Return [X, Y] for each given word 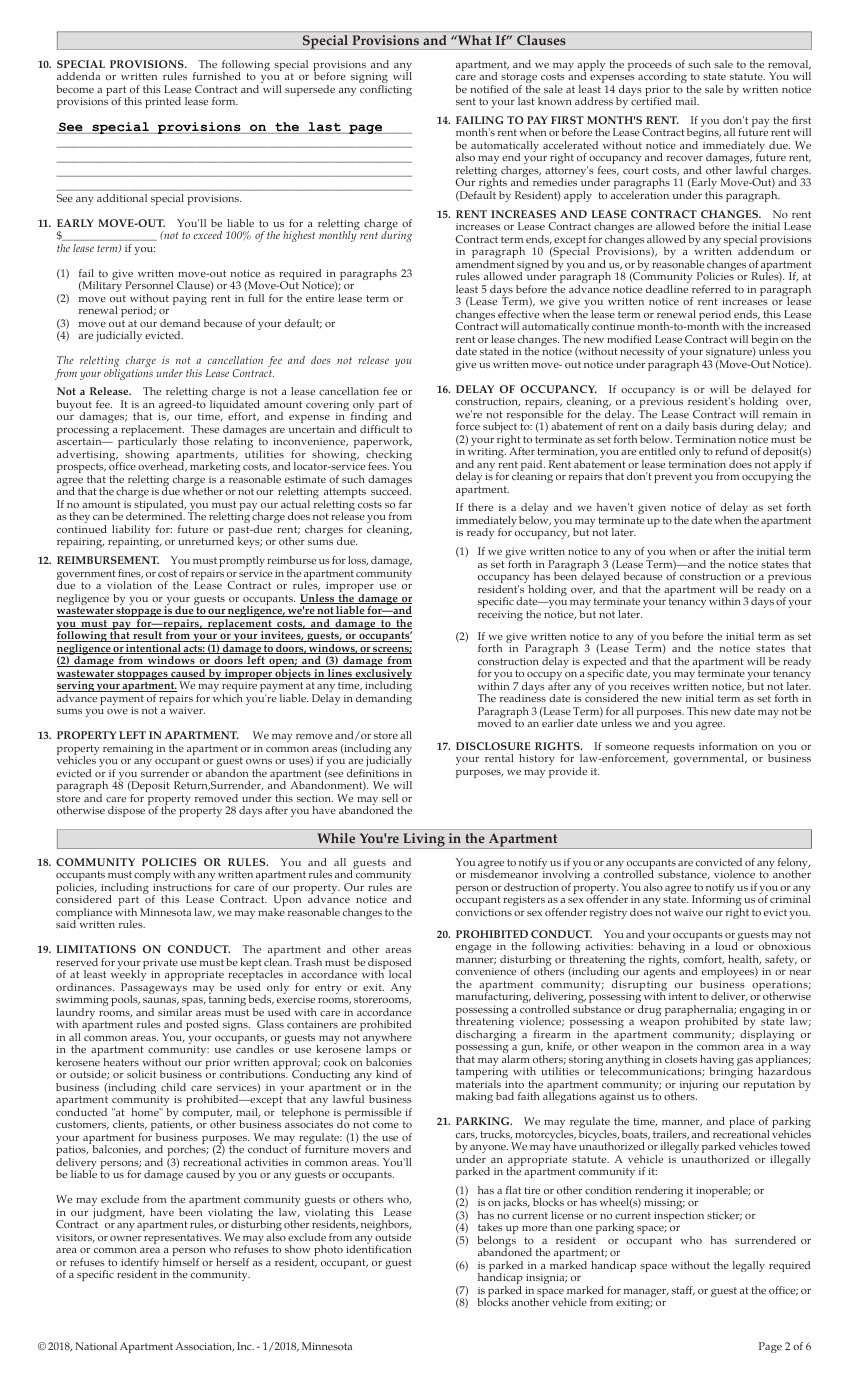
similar [175, 1012]
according [662, 77]
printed [163, 102]
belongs [496, 1243]
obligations [128, 374]
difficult [379, 429]
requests [674, 749]
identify [141, 1265]
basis [705, 426]
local [400, 974]
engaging [762, 1012]
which [228, 698]
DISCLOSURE [493, 746]
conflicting [386, 90]
